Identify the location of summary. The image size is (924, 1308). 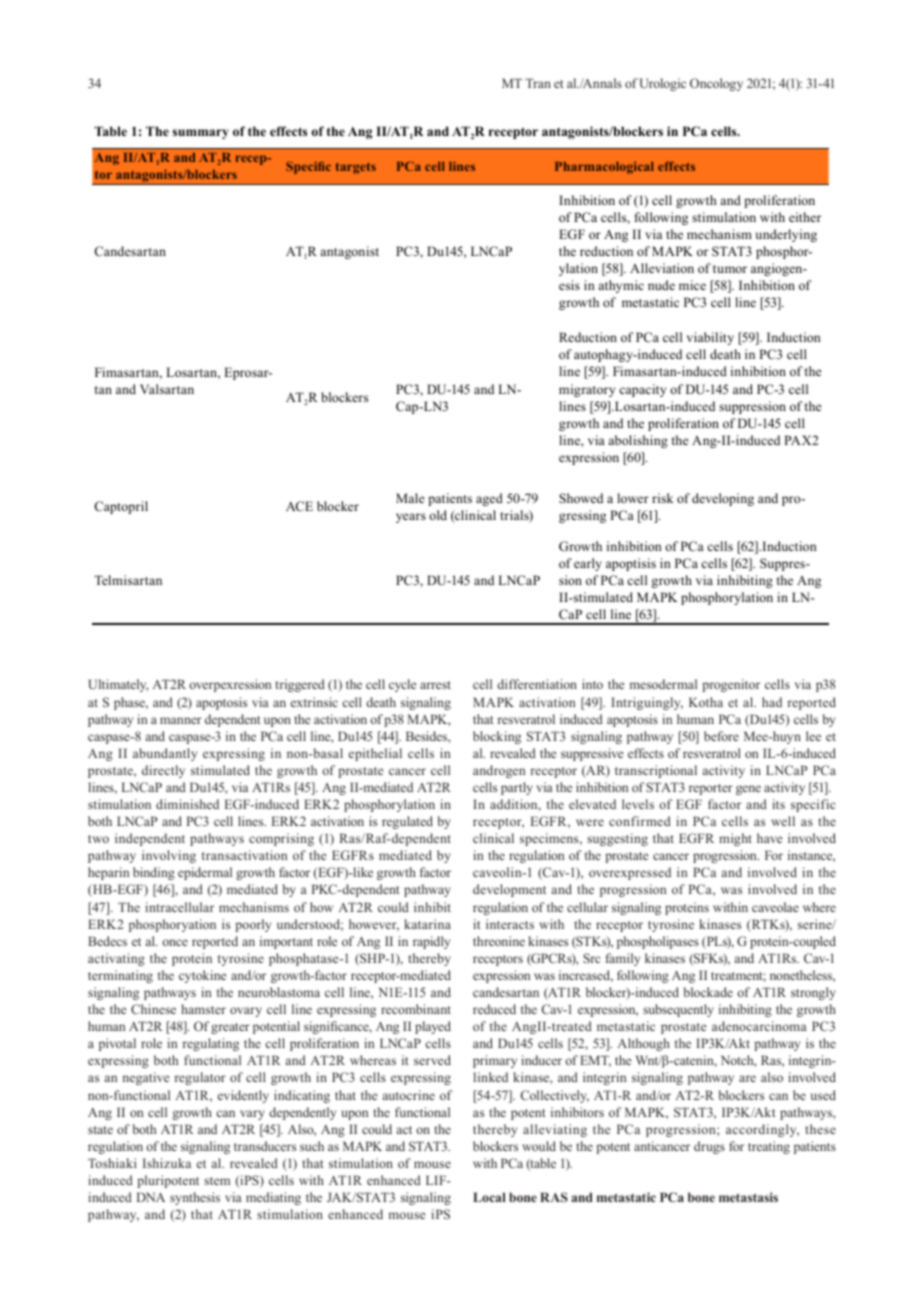
(201, 134).
